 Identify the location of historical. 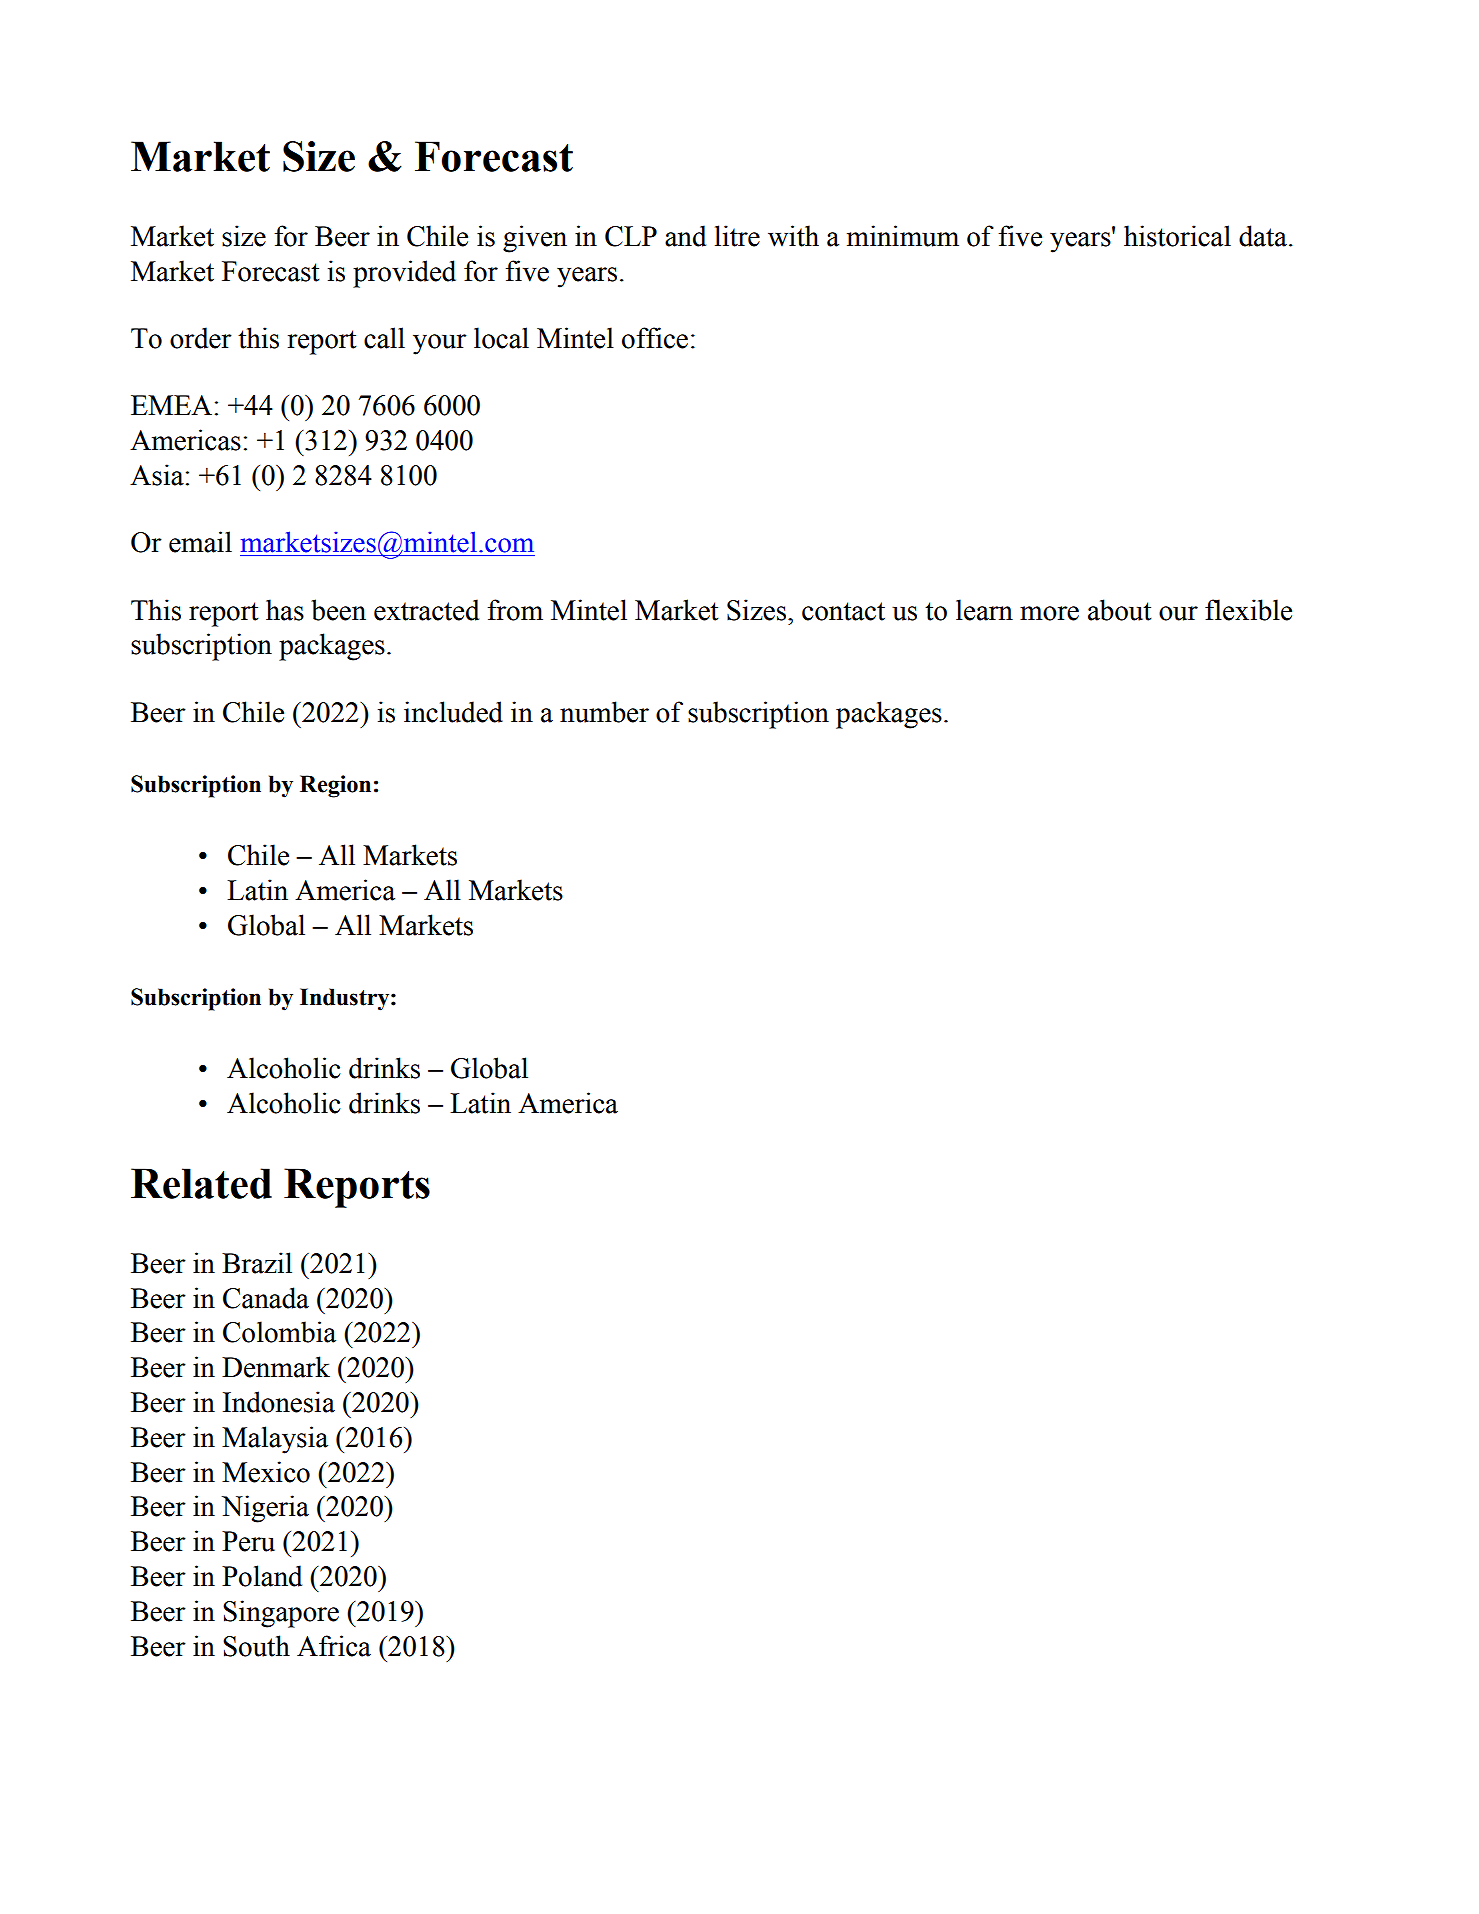
(1177, 236).
